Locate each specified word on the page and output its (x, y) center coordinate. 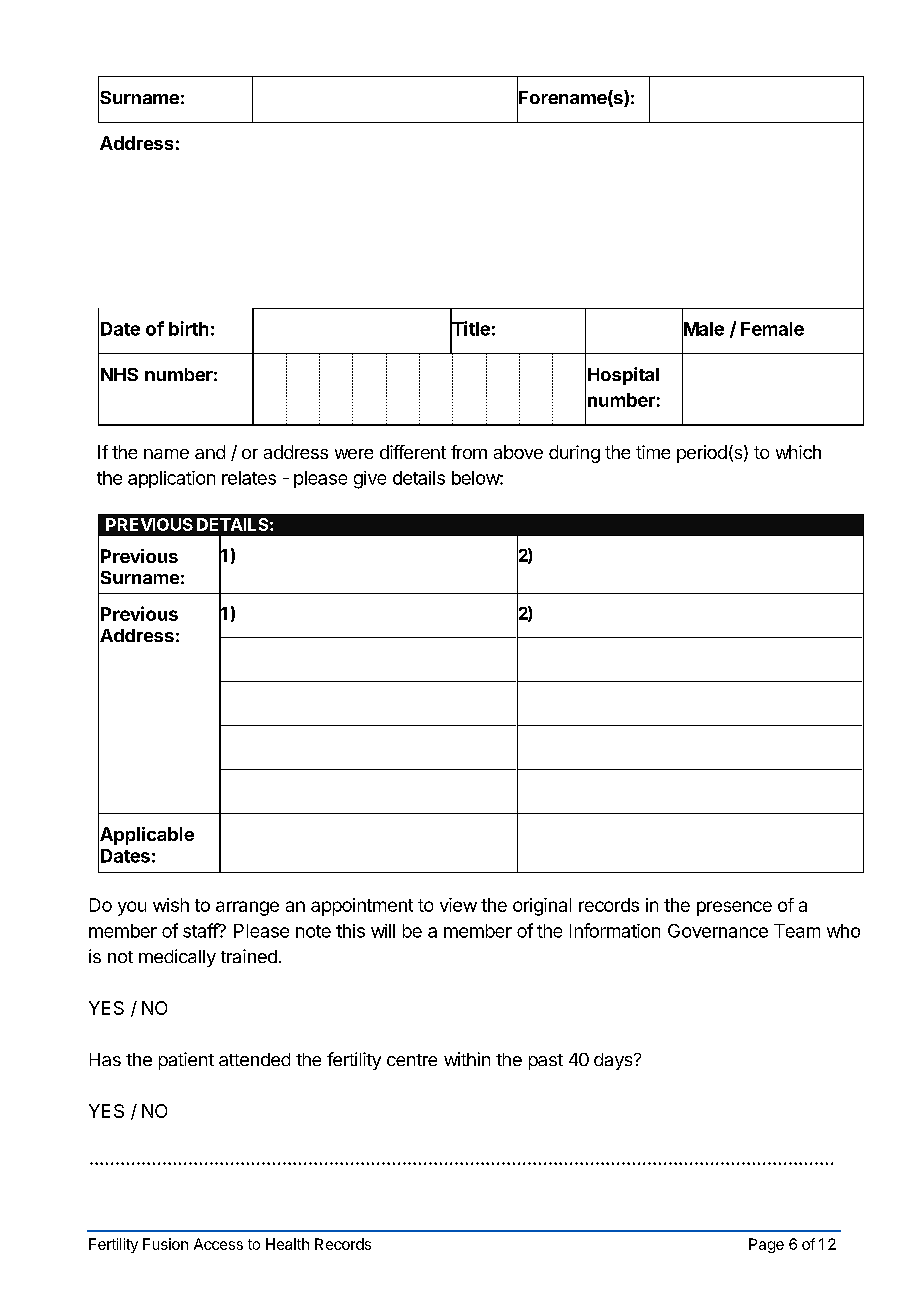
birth (188, 328)
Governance (718, 931)
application (171, 479)
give (370, 480)
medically (177, 958)
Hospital (623, 376)
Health (287, 1244)
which (798, 452)
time (653, 452)
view (458, 905)
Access (218, 1244)
